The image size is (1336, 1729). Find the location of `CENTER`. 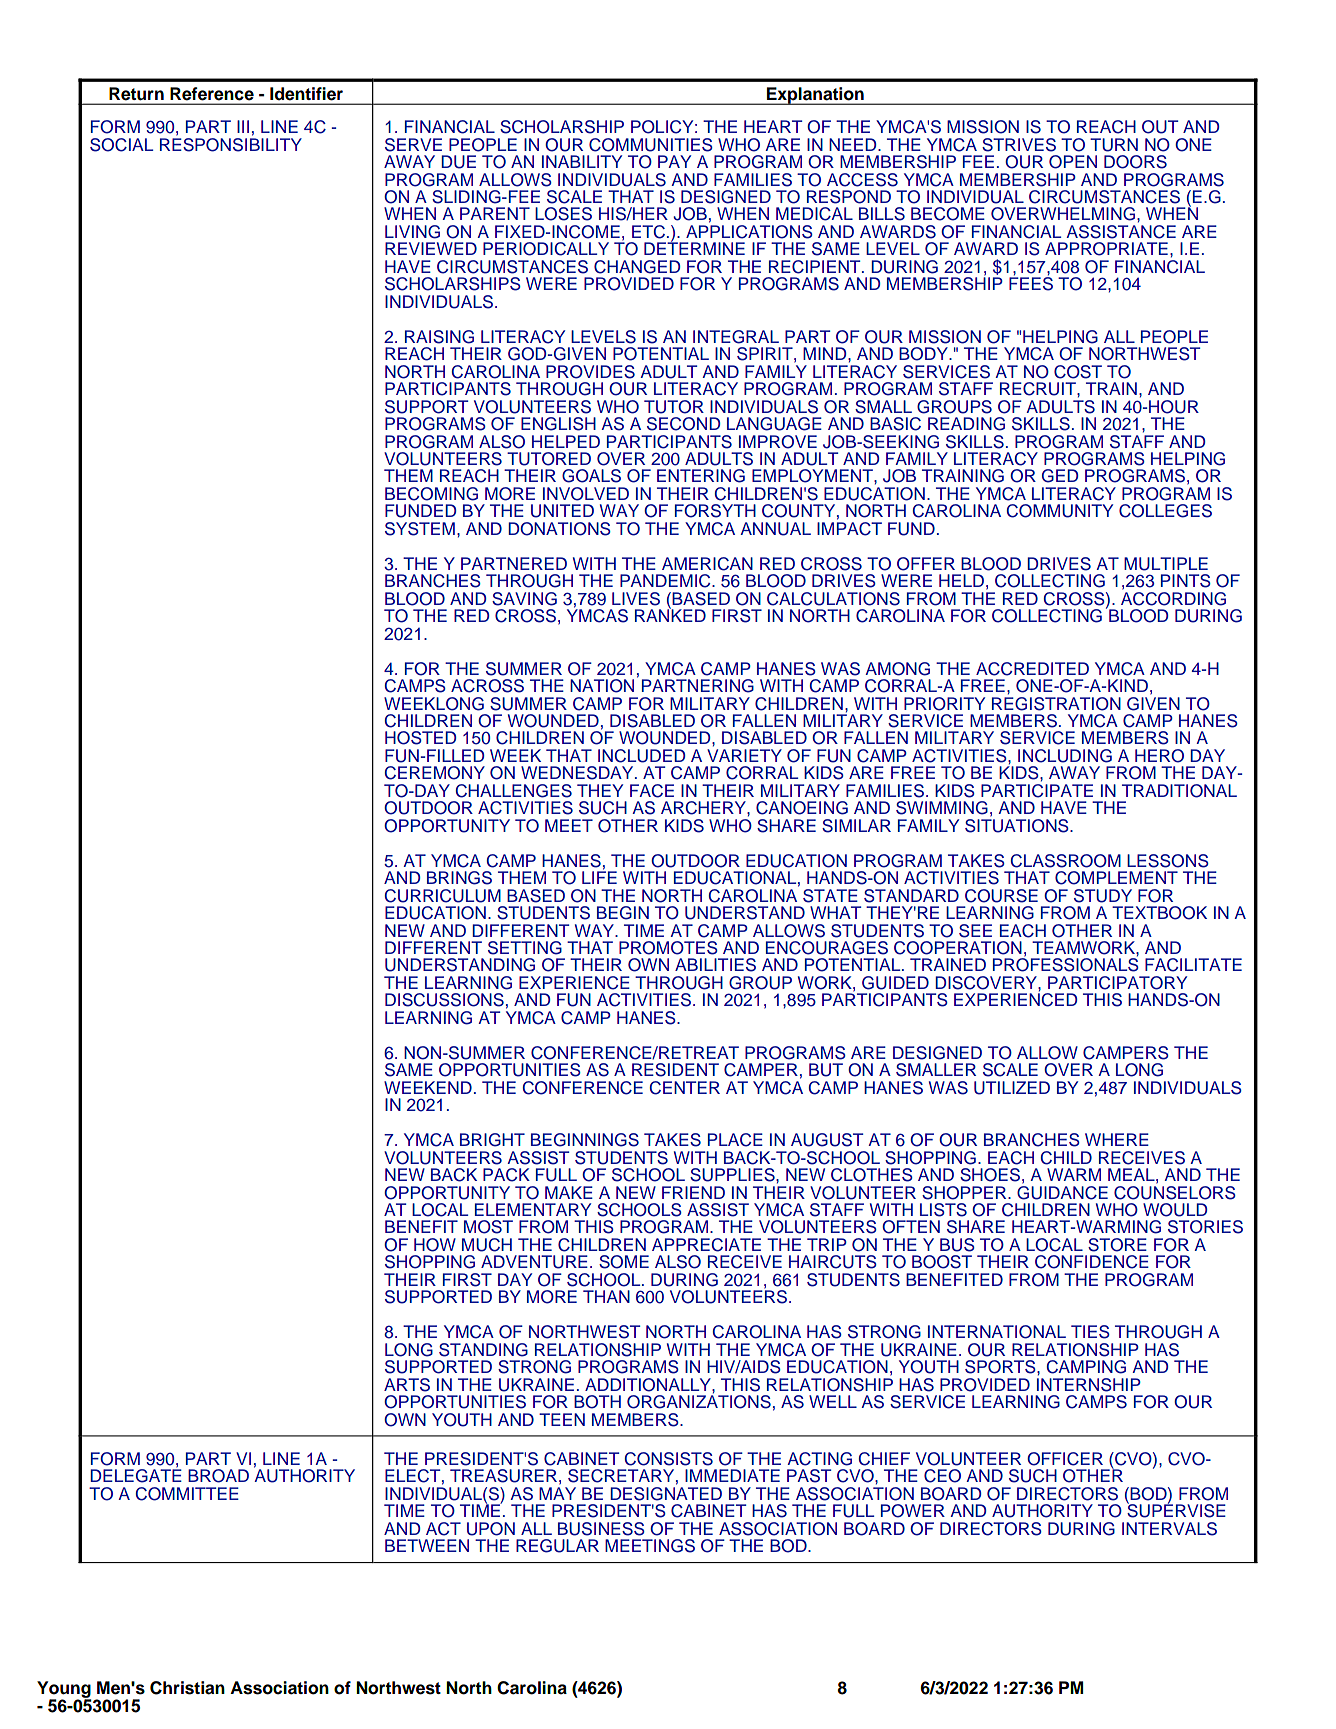

CENTER is located at coordinates (685, 1088).
